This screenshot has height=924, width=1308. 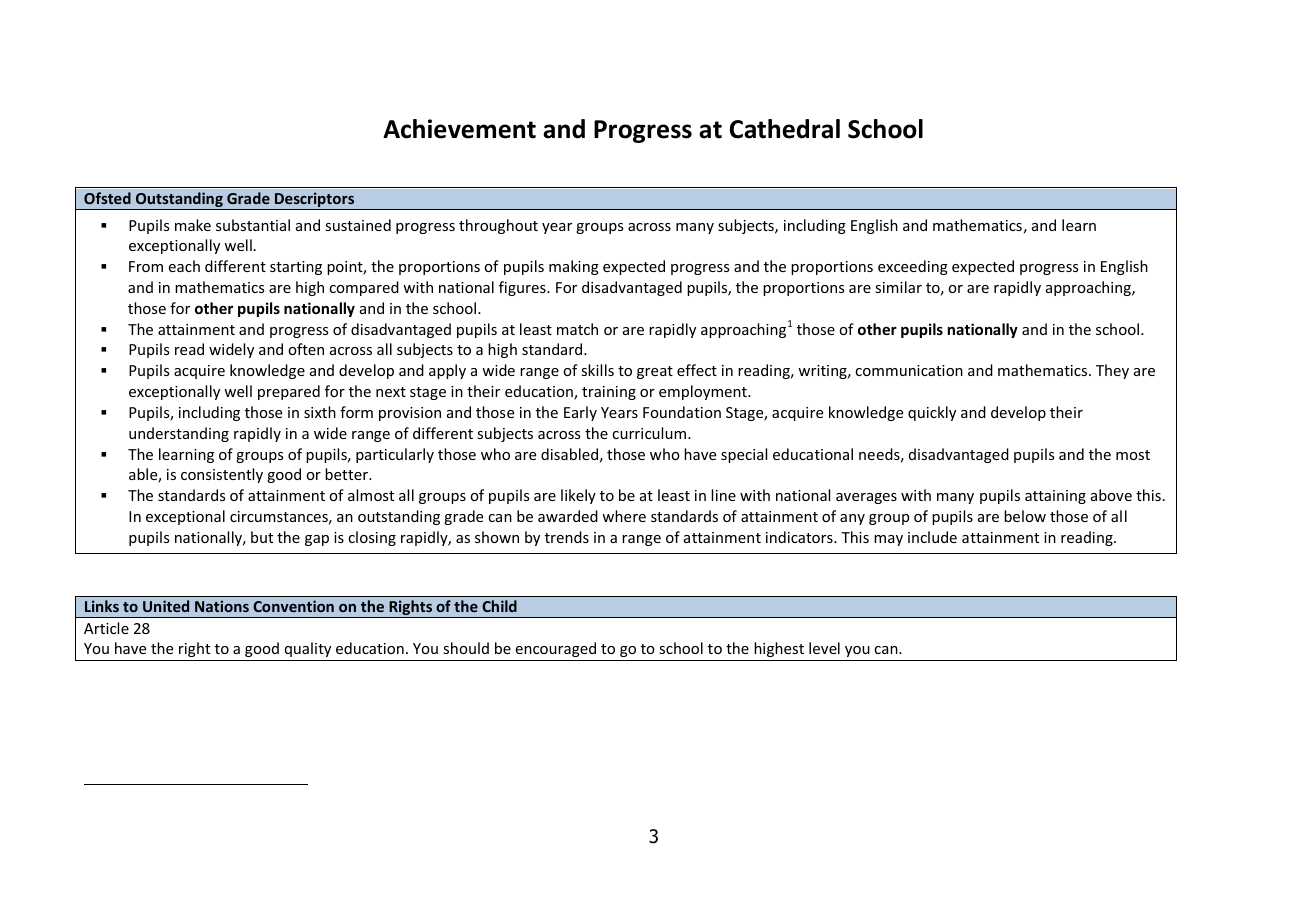 I want to click on substantial, so click(x=253, y=225).
